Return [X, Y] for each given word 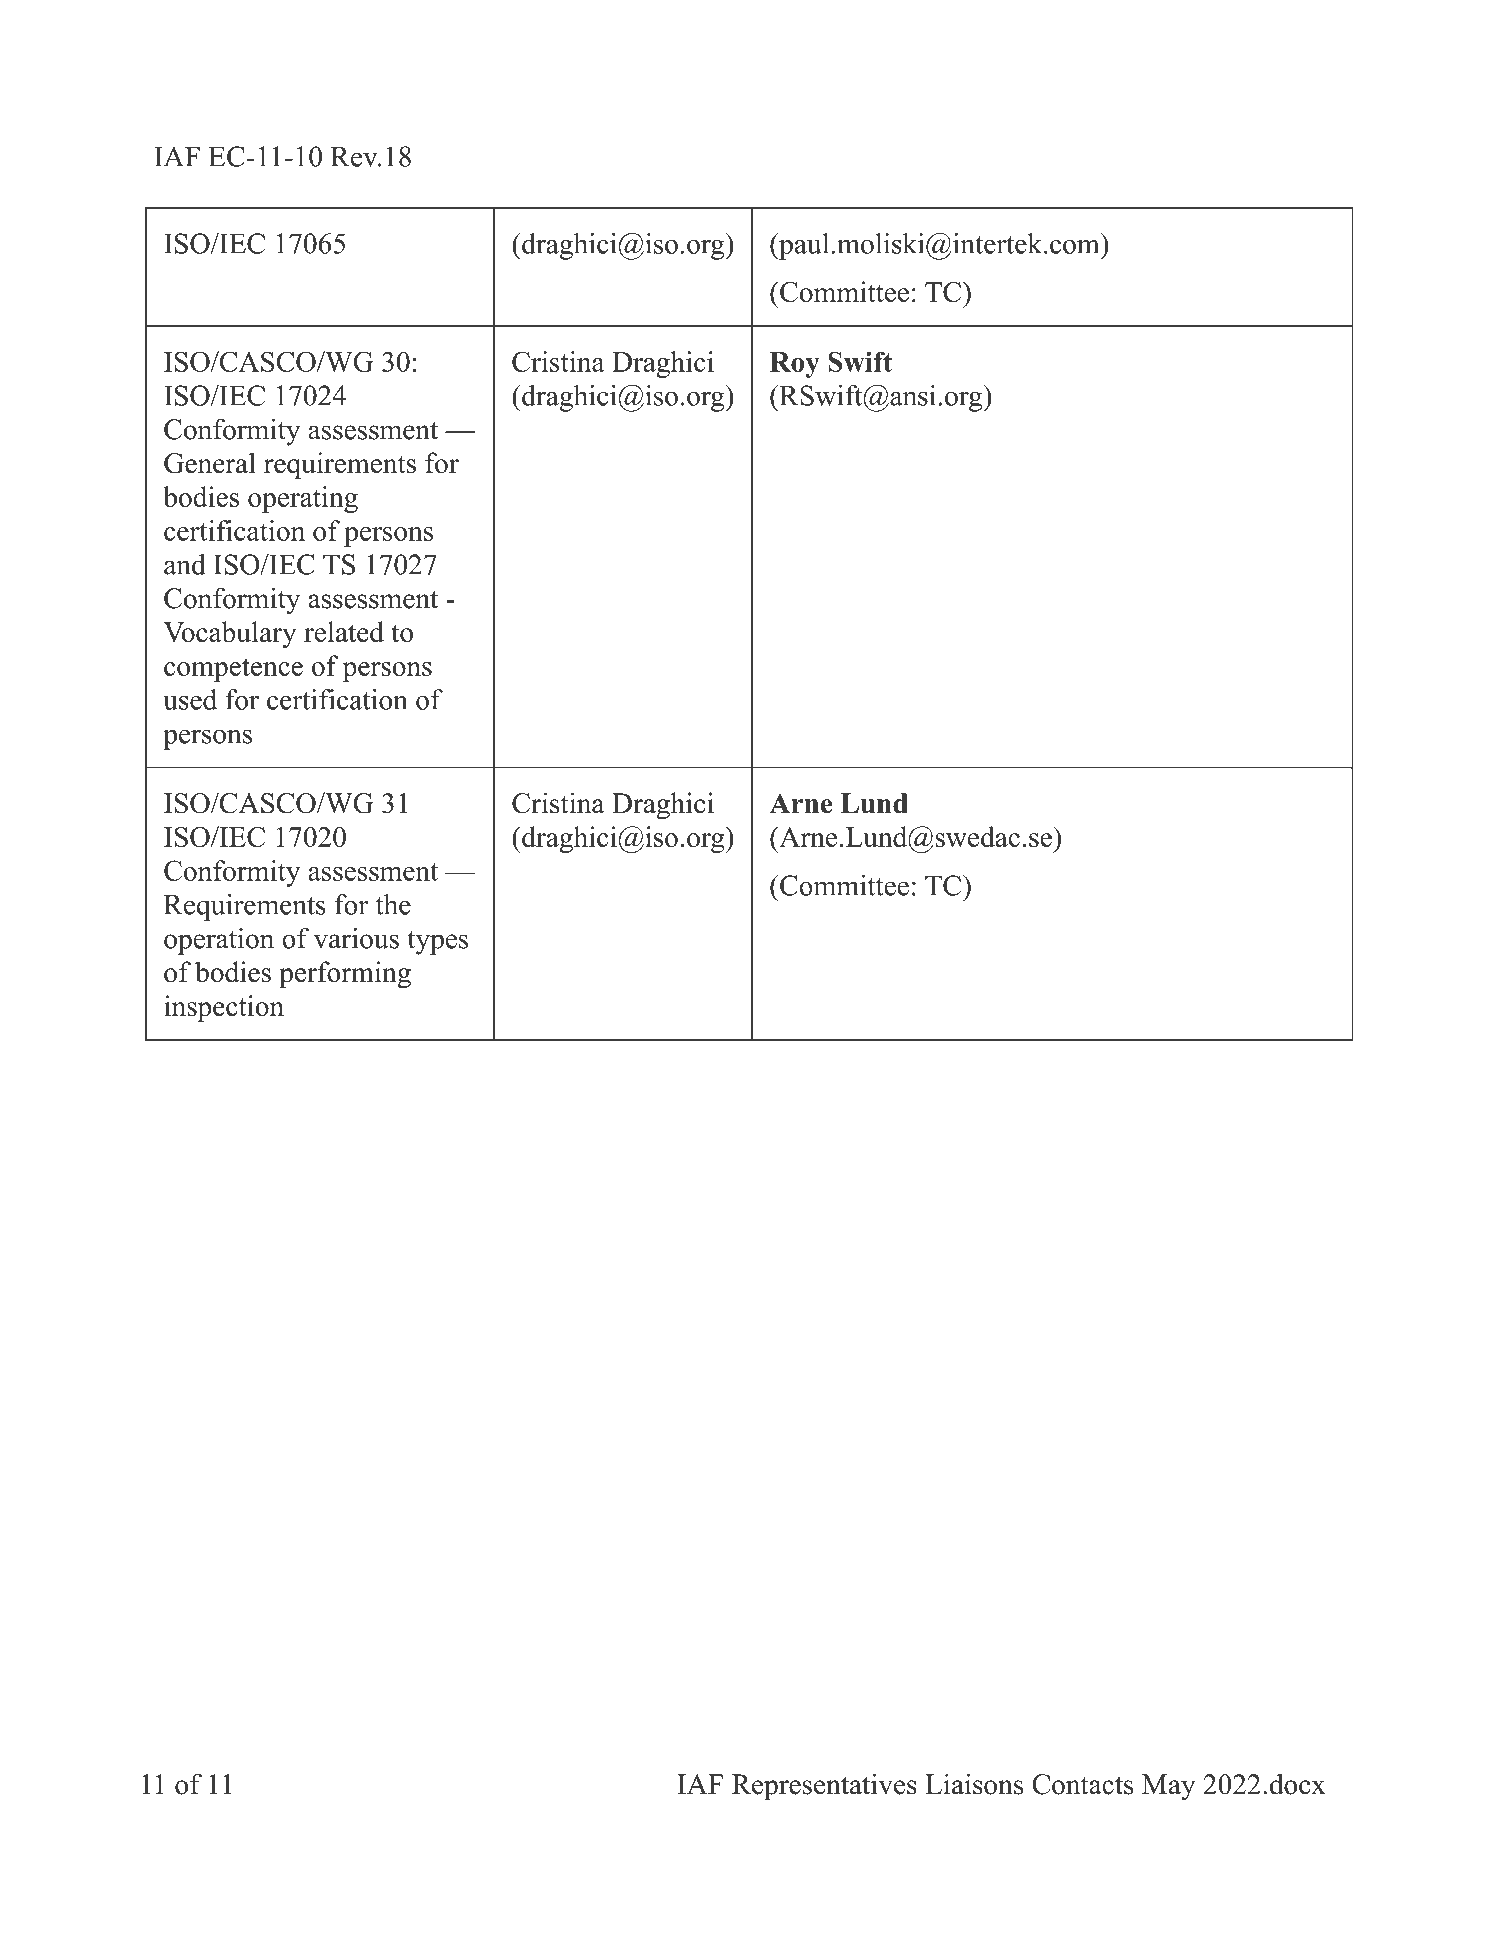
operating [303, 499]
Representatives [824, 1787]
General [210, 463]
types [437, 943]
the [393, 904]
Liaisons [974, 1784]
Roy [795, 365]
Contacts [1083, 1784]
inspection [224, 1008]
